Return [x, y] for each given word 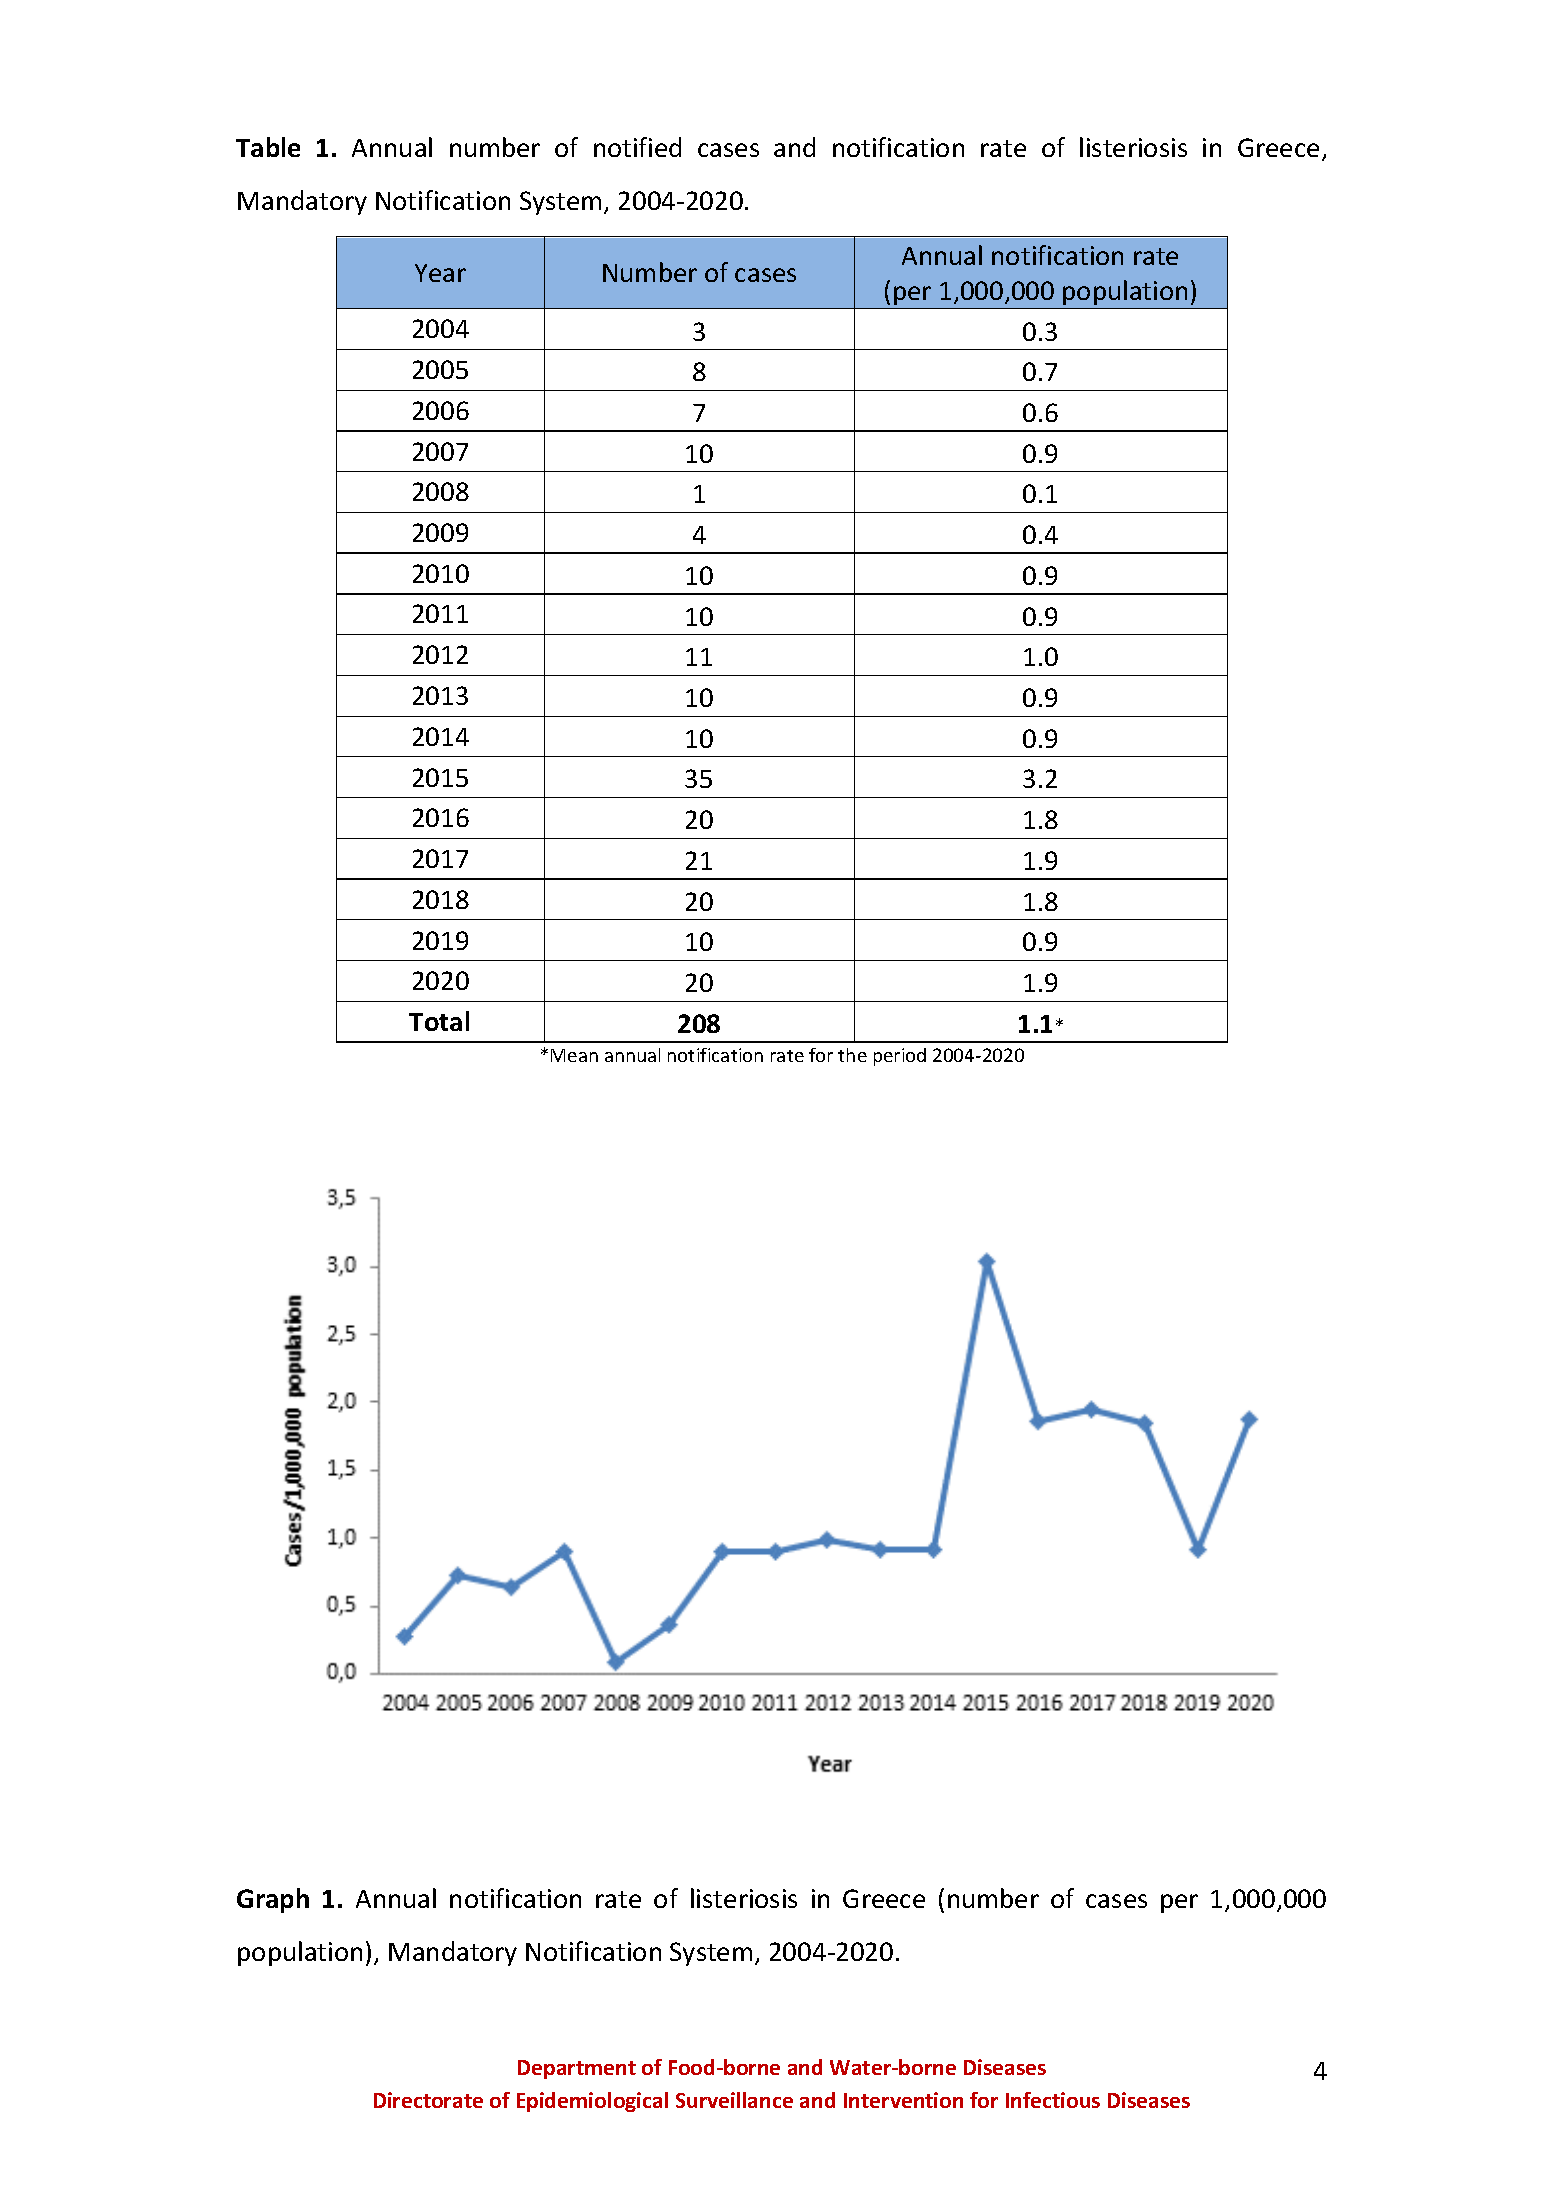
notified [637, 147]
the [852, 1055]
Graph [273, 1900]
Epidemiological [592, 2102]
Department [577, 2069]
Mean [574, 1055]
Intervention [903, 2100]
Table [268, 147]
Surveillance [734, 2100]
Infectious [1053, 2100]
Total [439, 1021]
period [900, 1057]
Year [440, 273]
